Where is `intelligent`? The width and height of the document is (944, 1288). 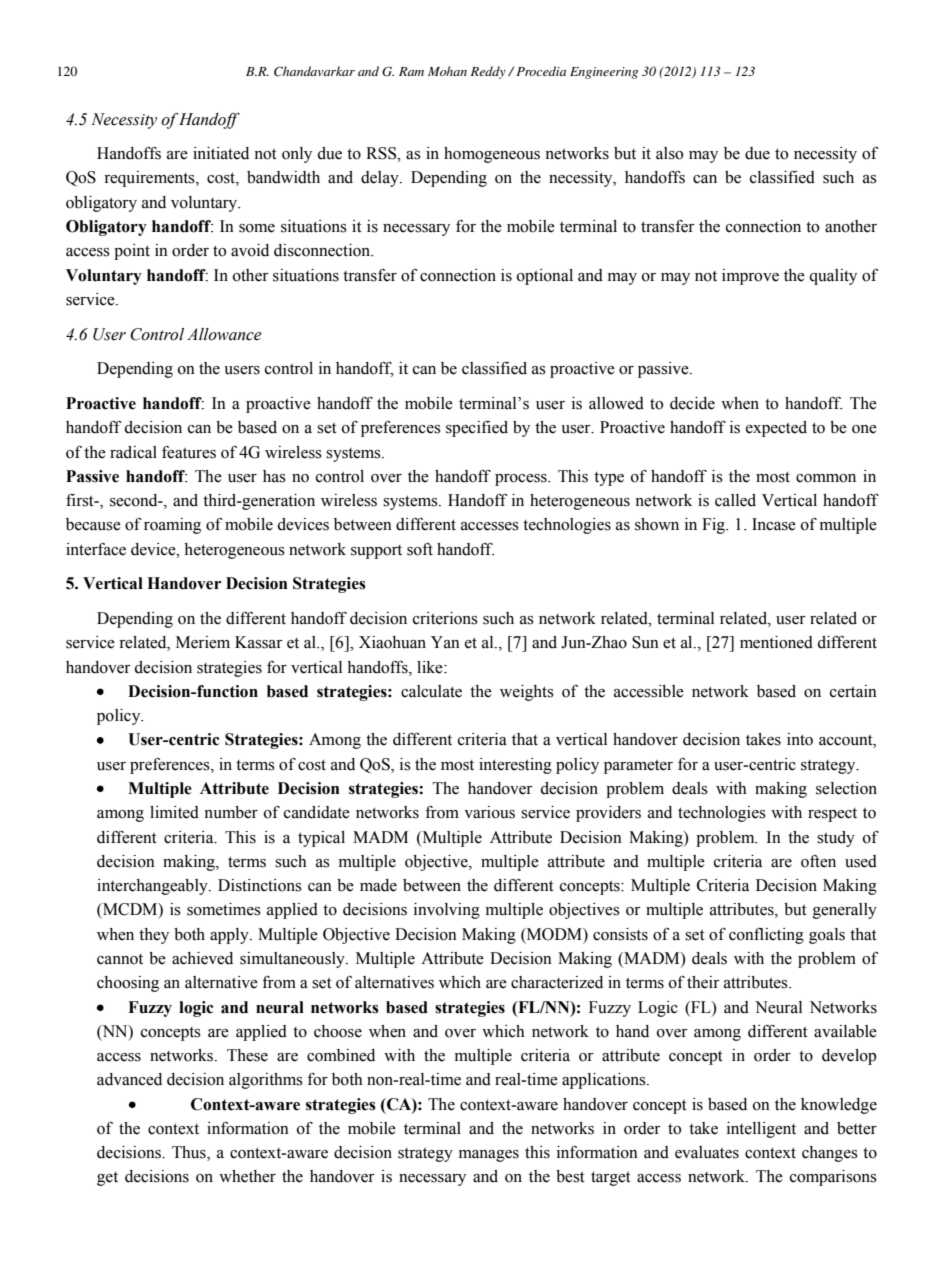 intelligent is located at coordinates (761, 1130).
